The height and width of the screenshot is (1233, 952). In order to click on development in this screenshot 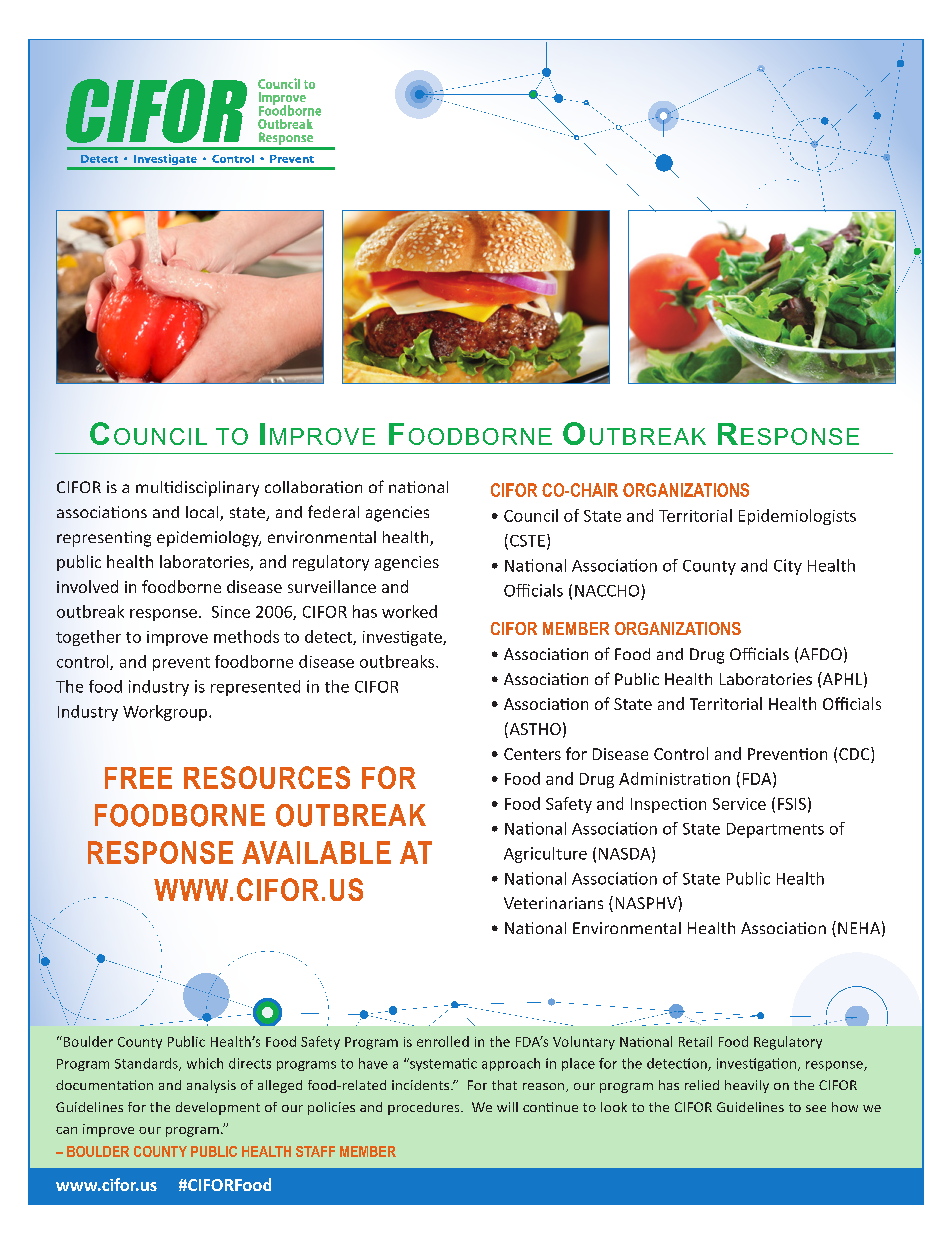, I will do `click(218, 1108)`.
